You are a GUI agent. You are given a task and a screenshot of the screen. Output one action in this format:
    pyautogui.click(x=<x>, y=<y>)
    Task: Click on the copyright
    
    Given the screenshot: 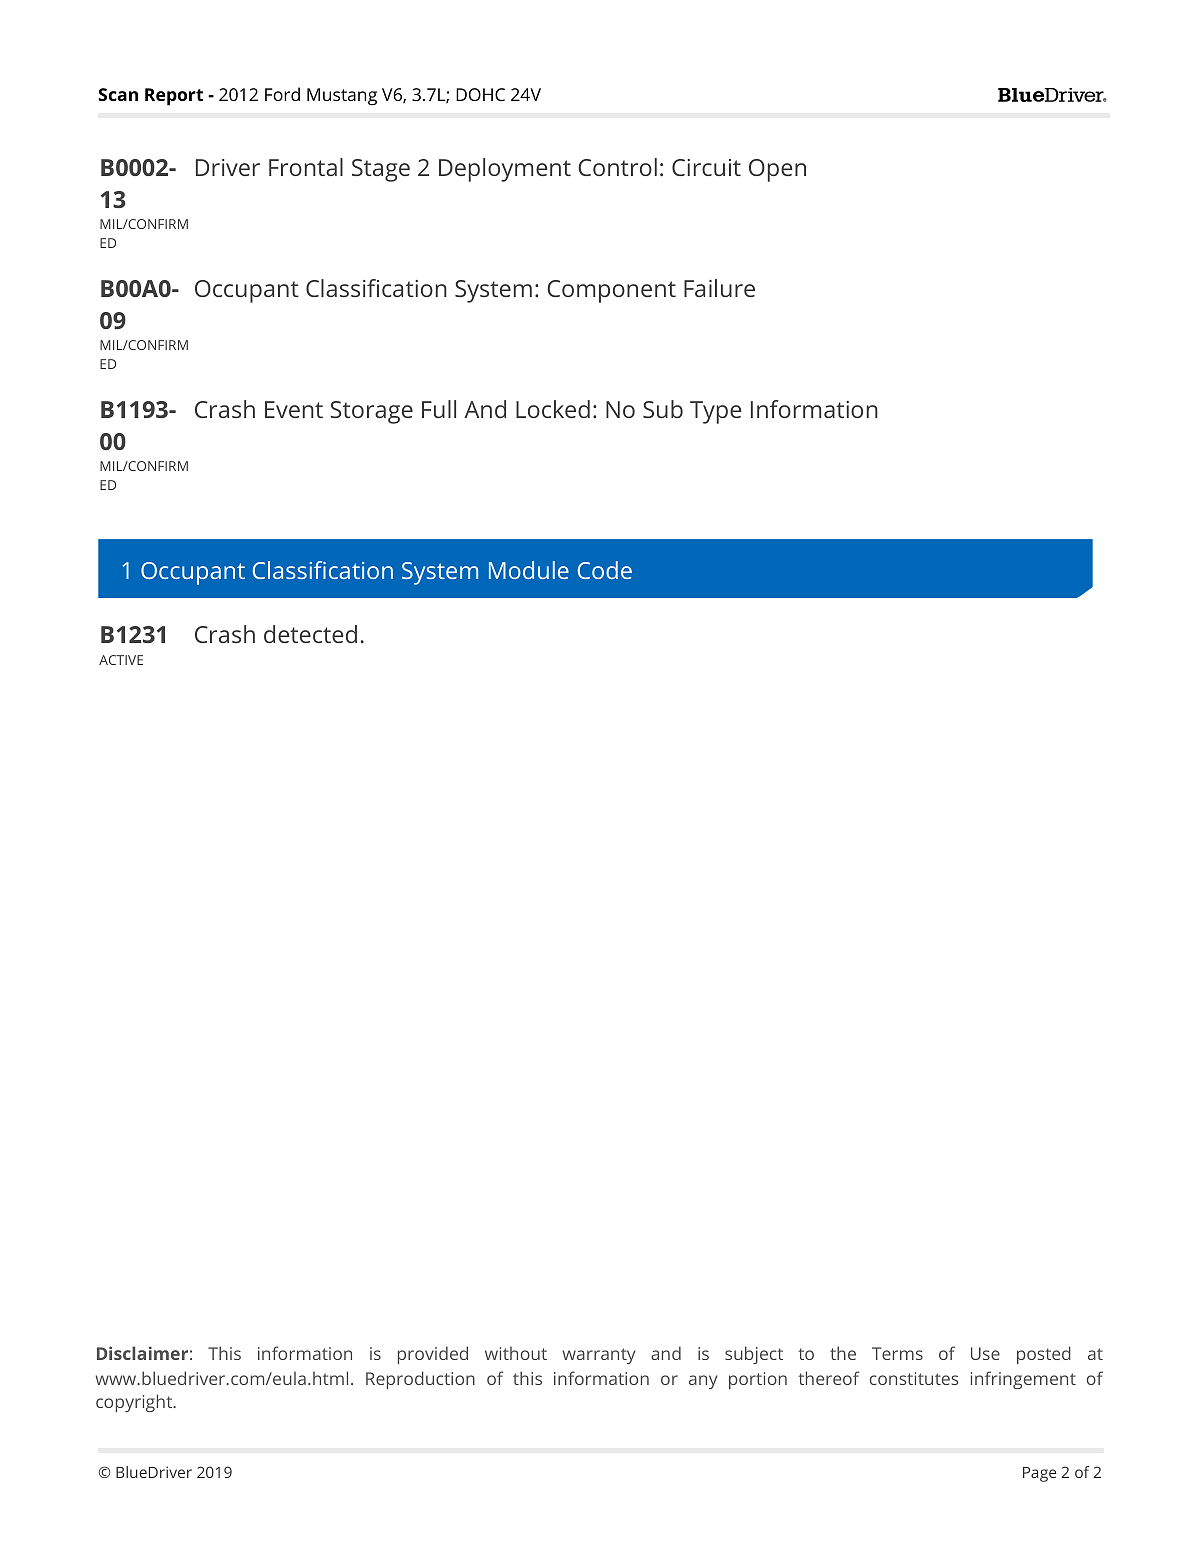 What is the action you would take?
    pyautogui.click(x=135, y=1403)
